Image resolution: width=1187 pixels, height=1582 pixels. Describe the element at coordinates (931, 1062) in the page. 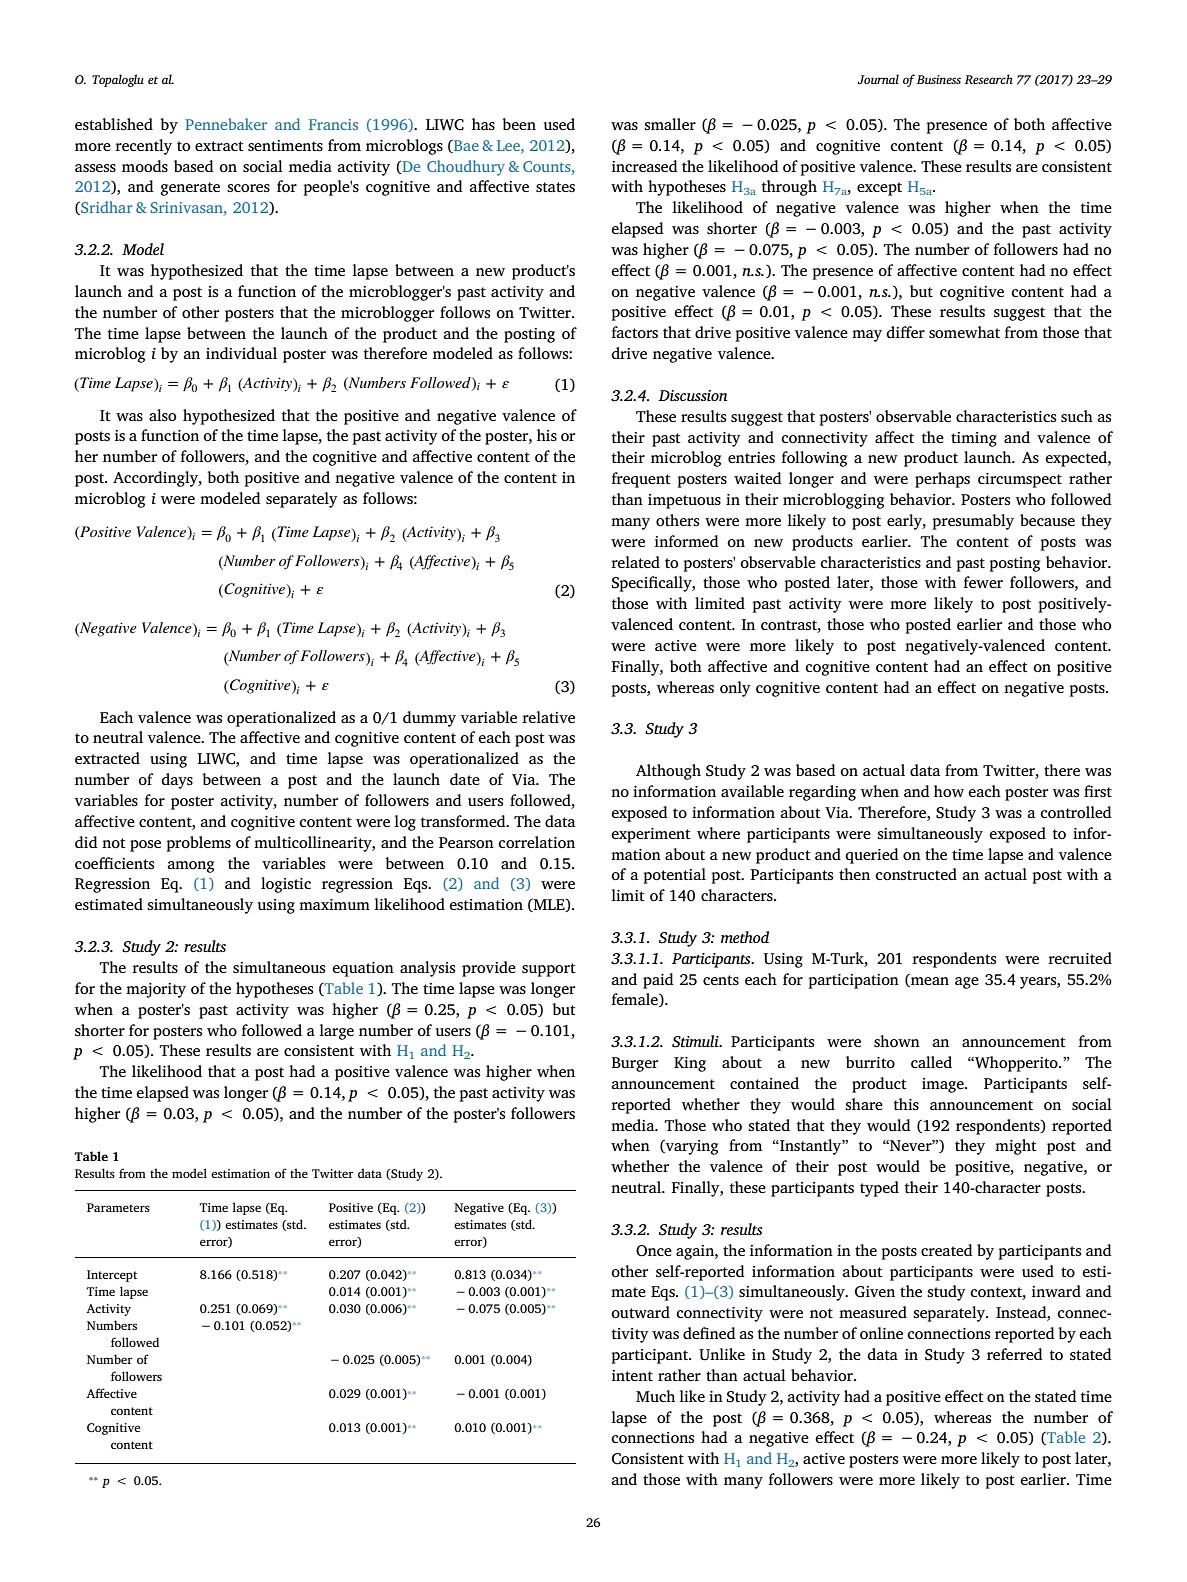

I see `called` at that location.
